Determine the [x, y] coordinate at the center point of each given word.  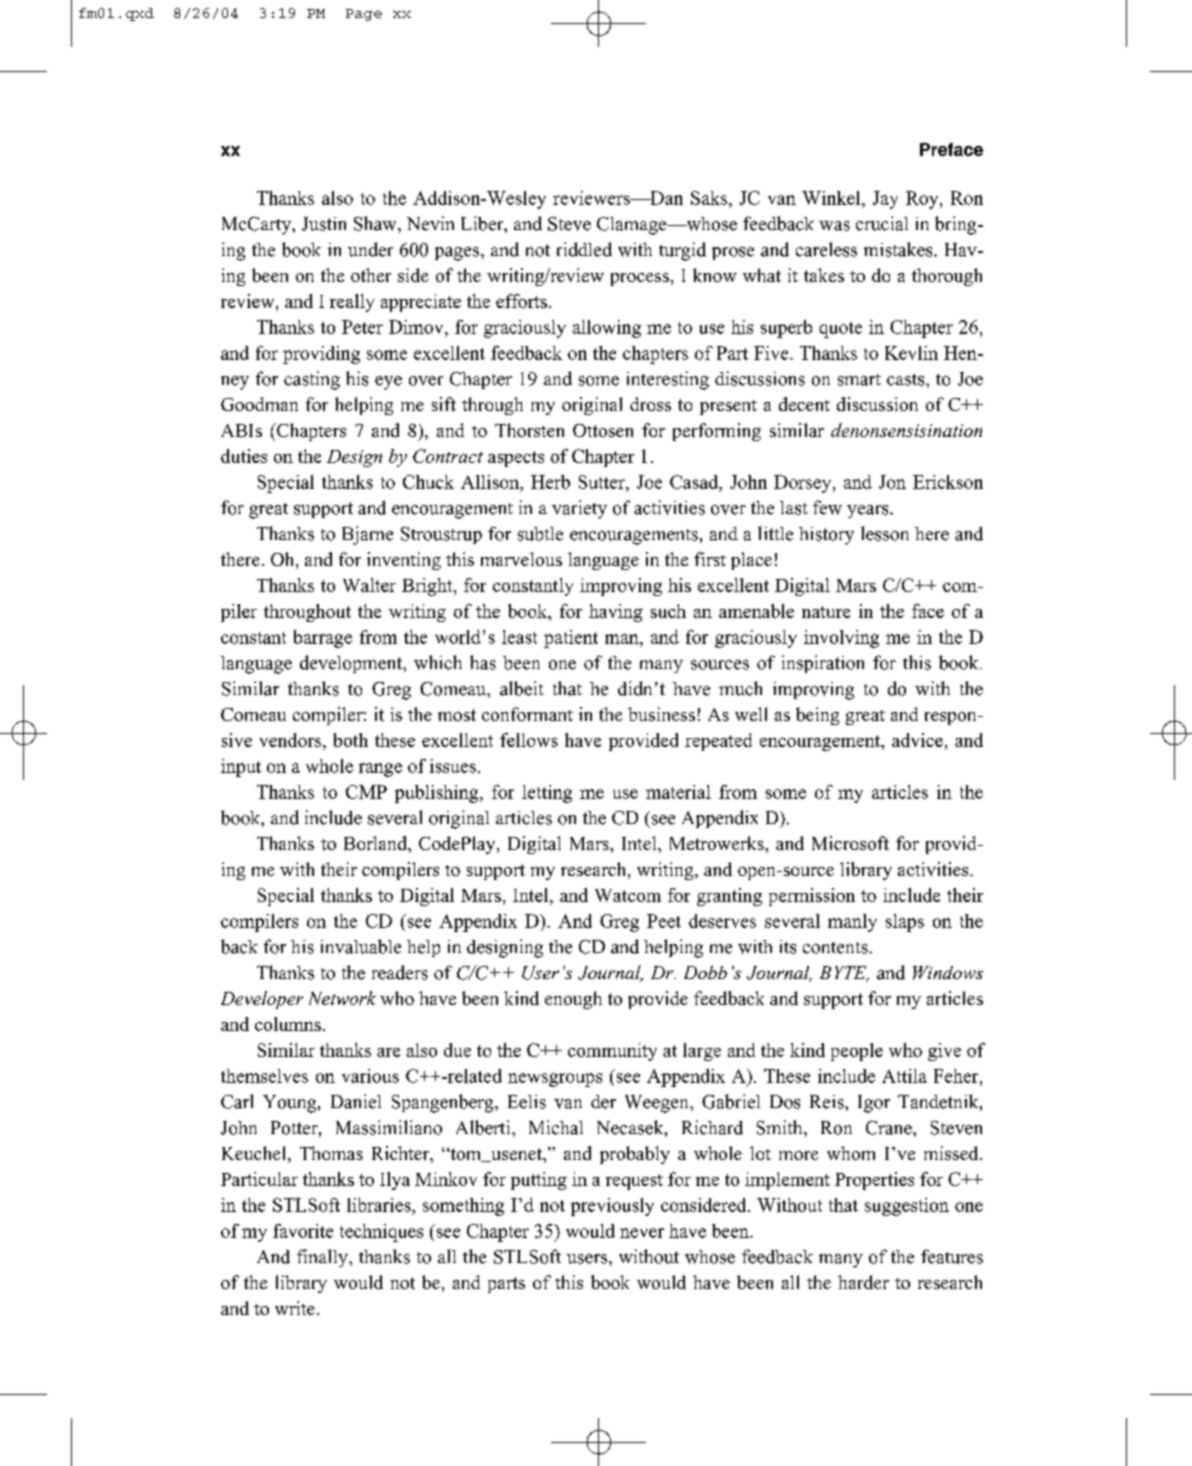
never [642, 1233]
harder [863, 1282]
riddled [584, 249]
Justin [324, 224]
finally [323, 1258]
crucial [882, 223]
